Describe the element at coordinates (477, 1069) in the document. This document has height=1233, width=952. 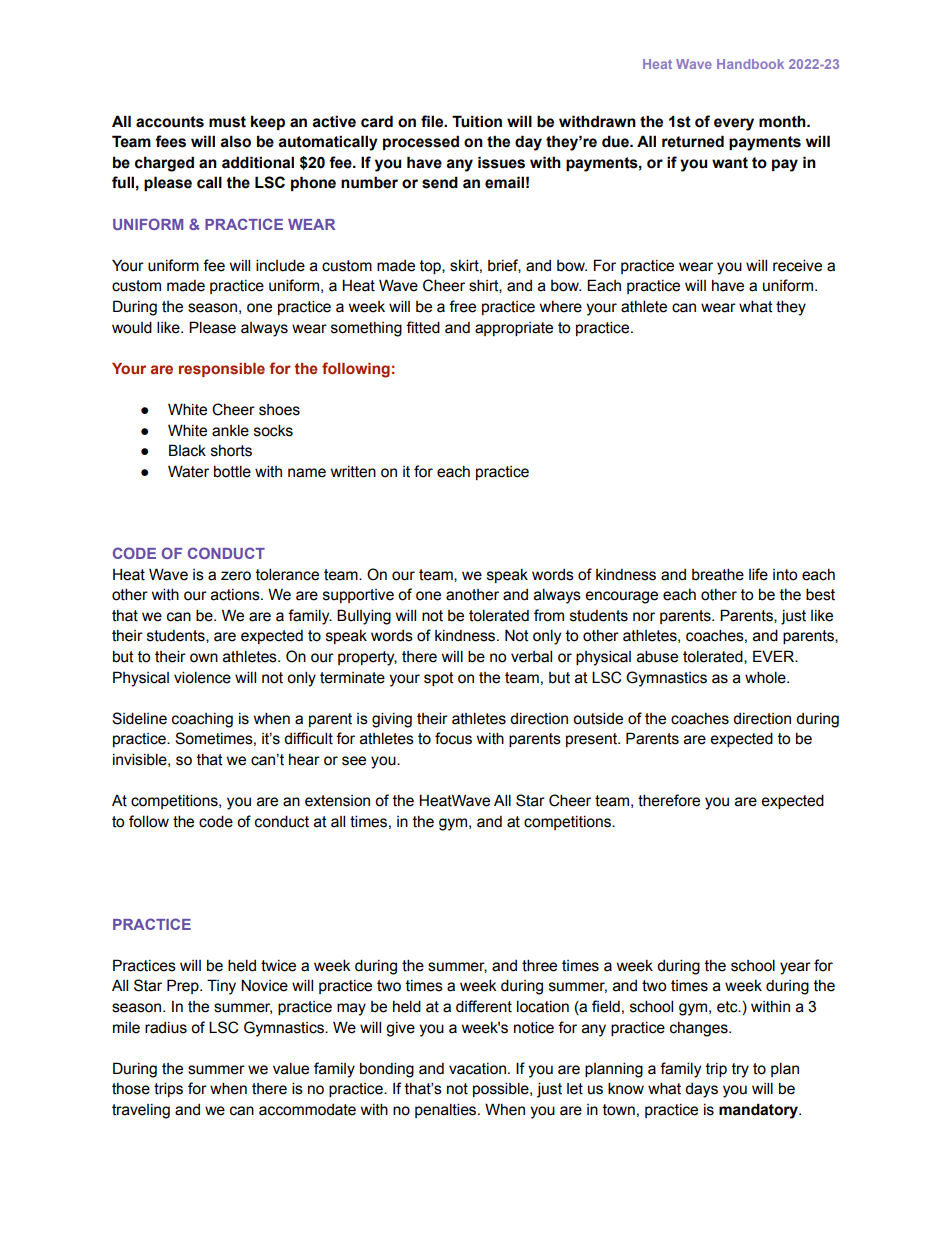
I see `vacation` at that location.
